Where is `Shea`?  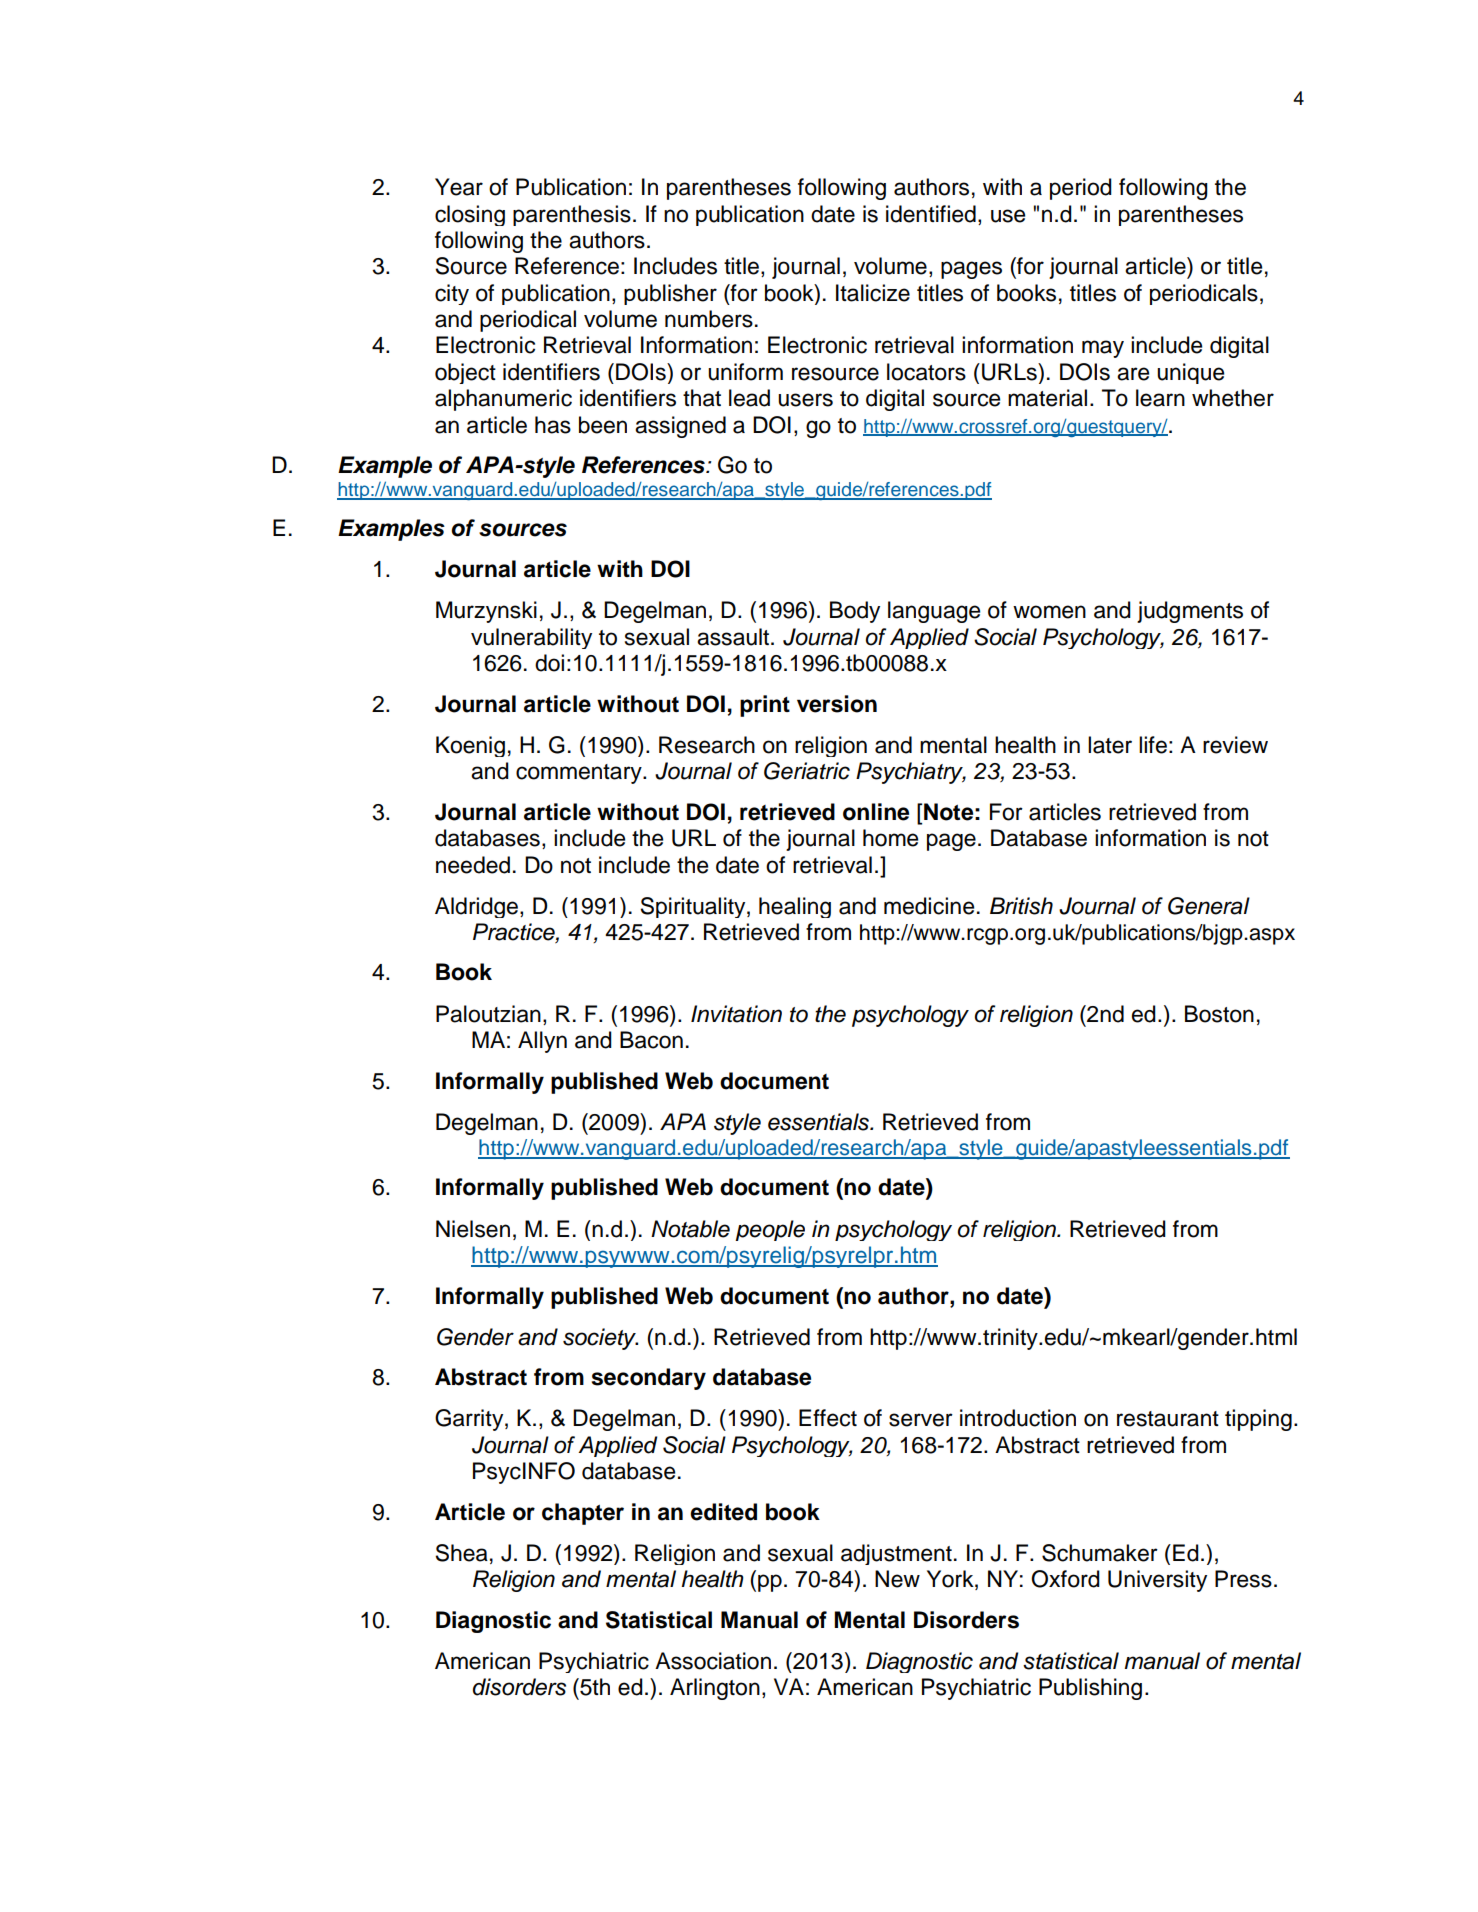 Shea is located at coordinates (461, 1553).
